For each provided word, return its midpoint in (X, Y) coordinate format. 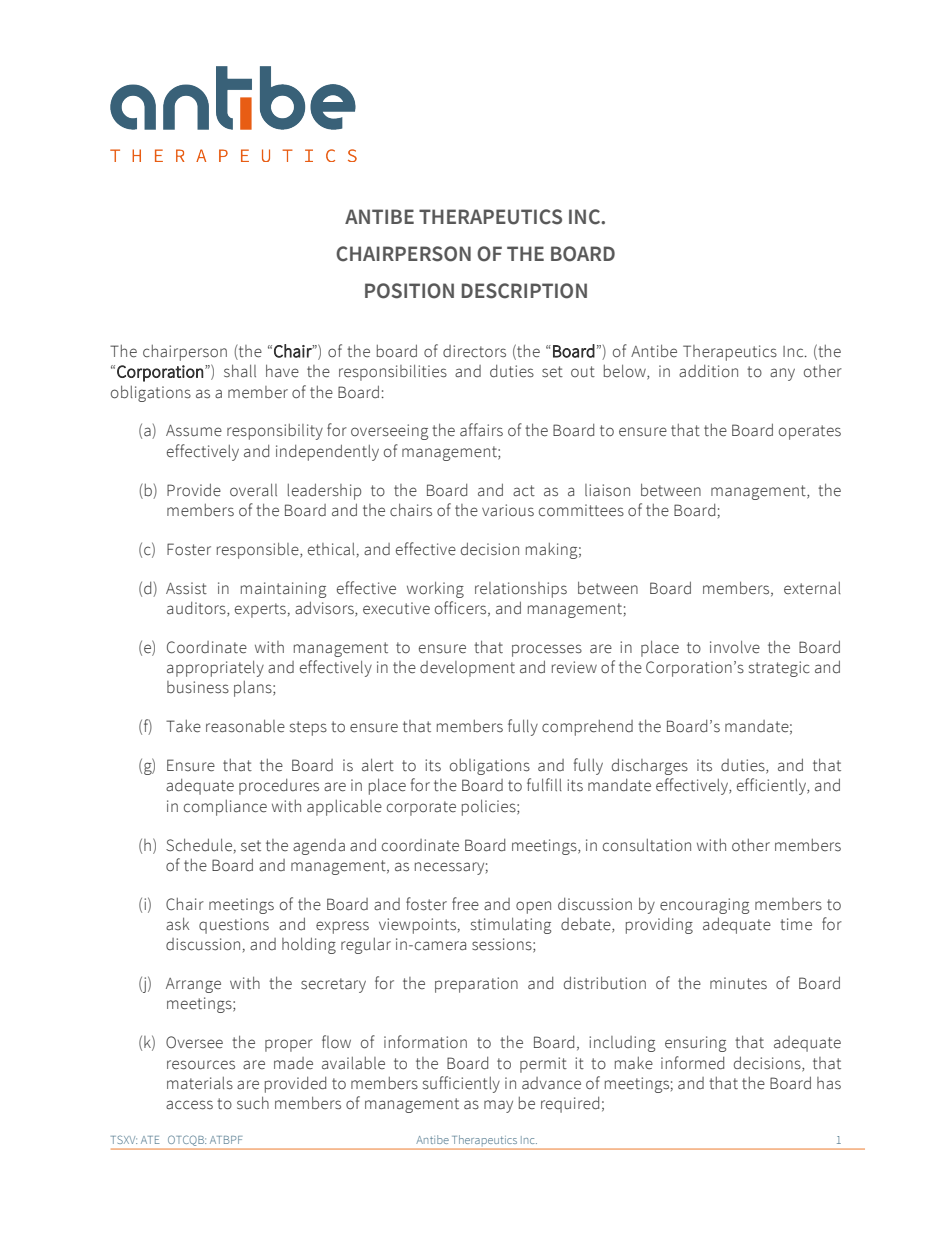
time (796, 924)
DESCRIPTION (524, 291)
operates (810, 432)
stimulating (511, 925)
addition (708, 371)
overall (253, 490)
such (253, 1103)
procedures (279, 787)
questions (234, 926)
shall (240, 371)
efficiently (773, 786)
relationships (521, 590)
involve (735, 647)
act (524, 490)
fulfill (544, 784)
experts (260, 610)
